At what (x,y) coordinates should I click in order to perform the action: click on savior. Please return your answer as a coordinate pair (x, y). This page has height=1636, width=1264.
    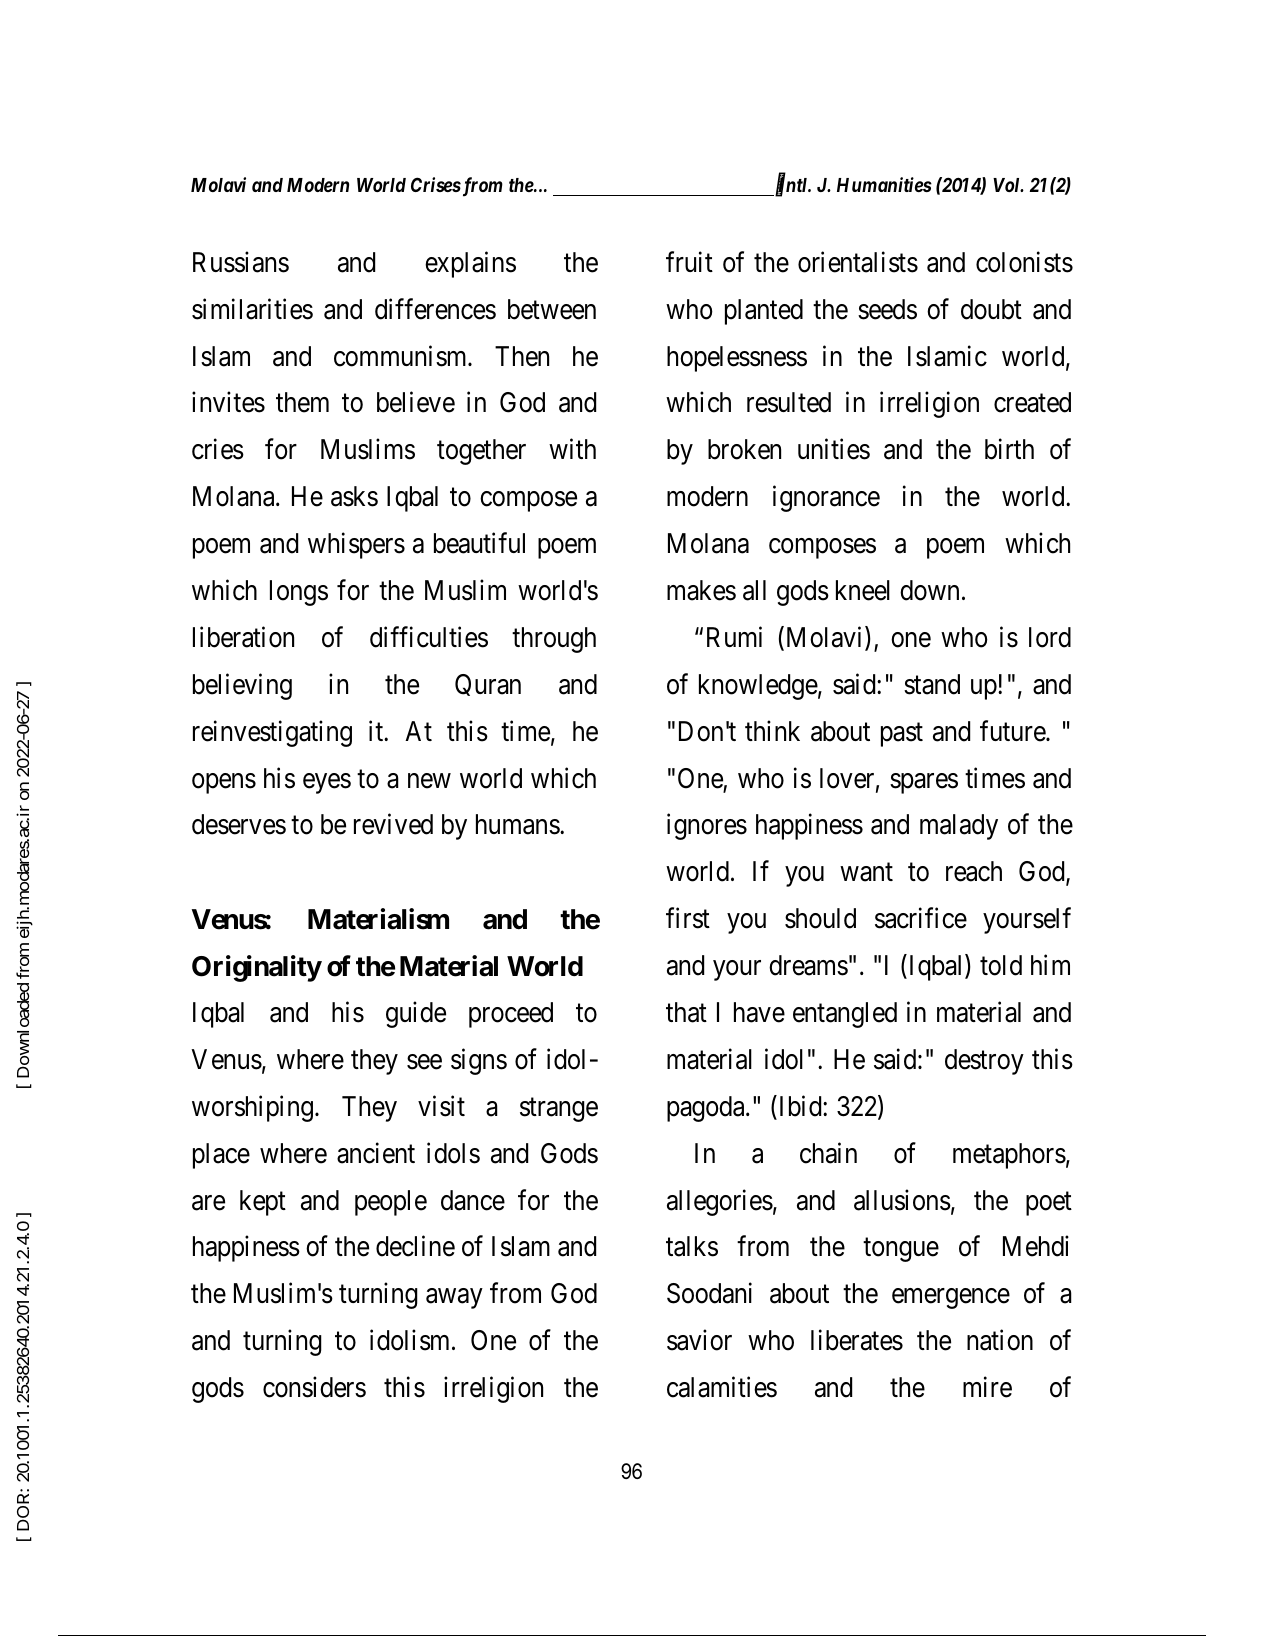
    Looking at the image, I should click on (699, 1340).
